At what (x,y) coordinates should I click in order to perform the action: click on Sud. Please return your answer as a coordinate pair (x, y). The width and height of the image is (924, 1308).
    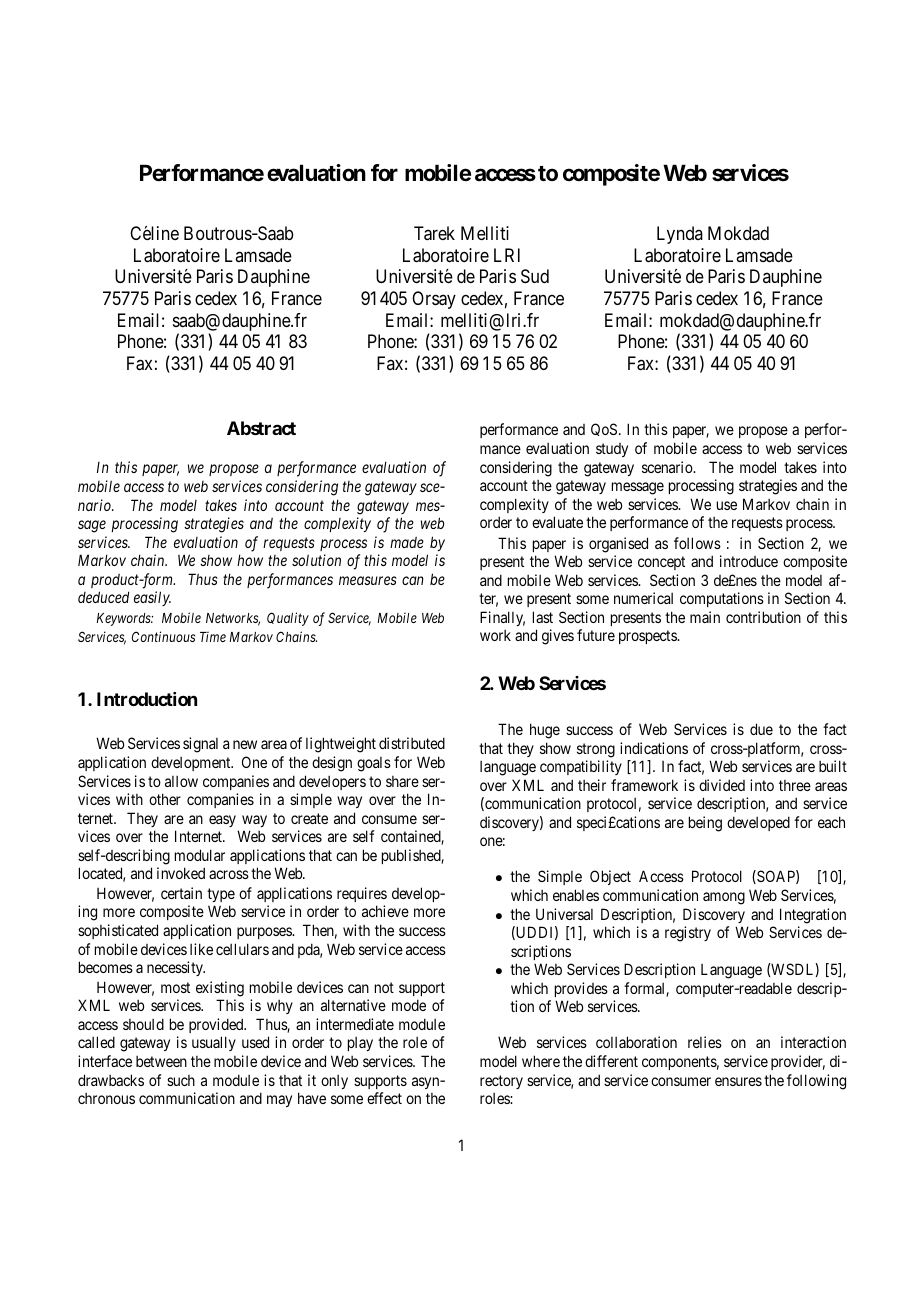
    Looking at the image, I should click on (535, 276).
